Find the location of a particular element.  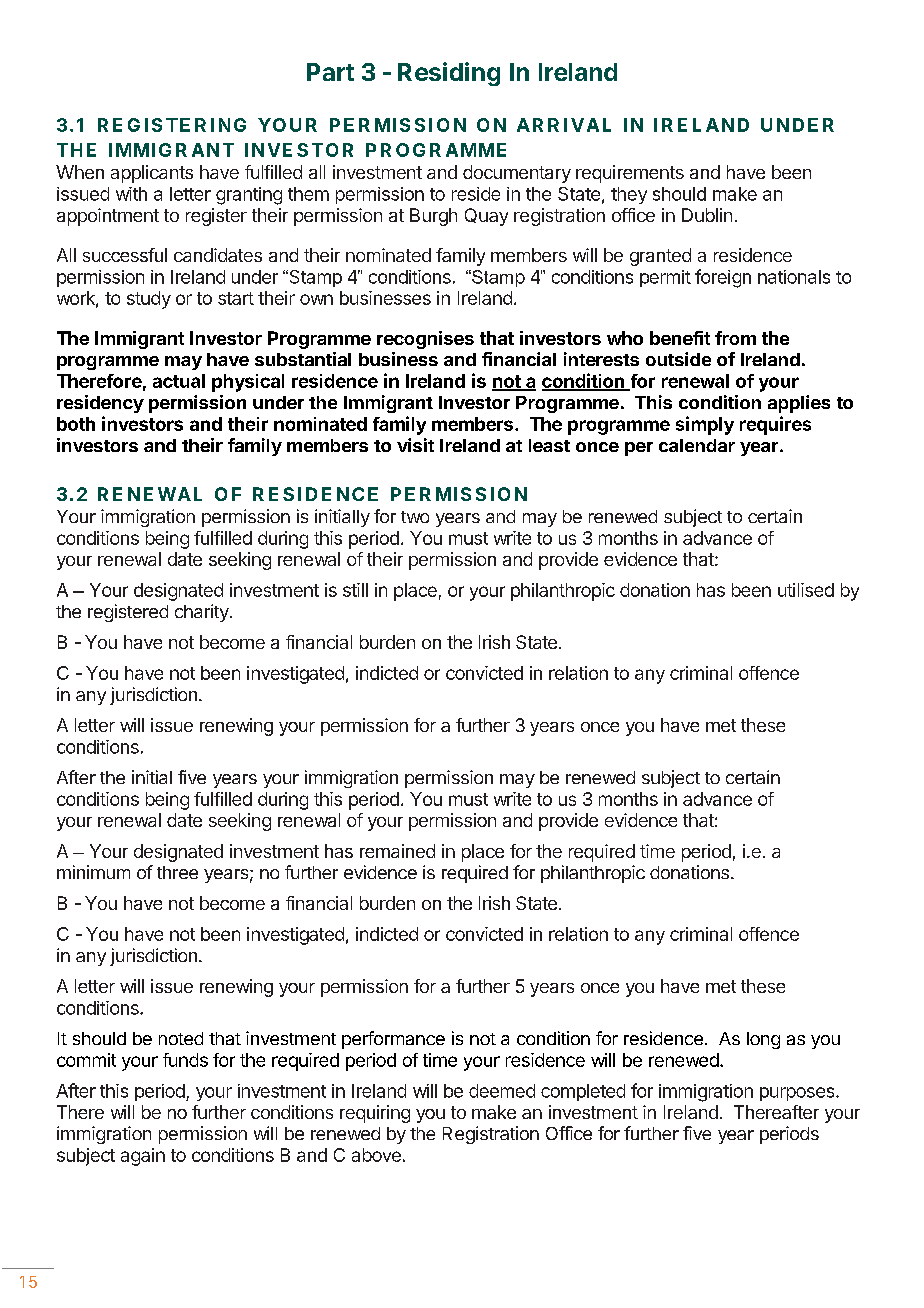

utilised is located at coordinates (806, 590).
